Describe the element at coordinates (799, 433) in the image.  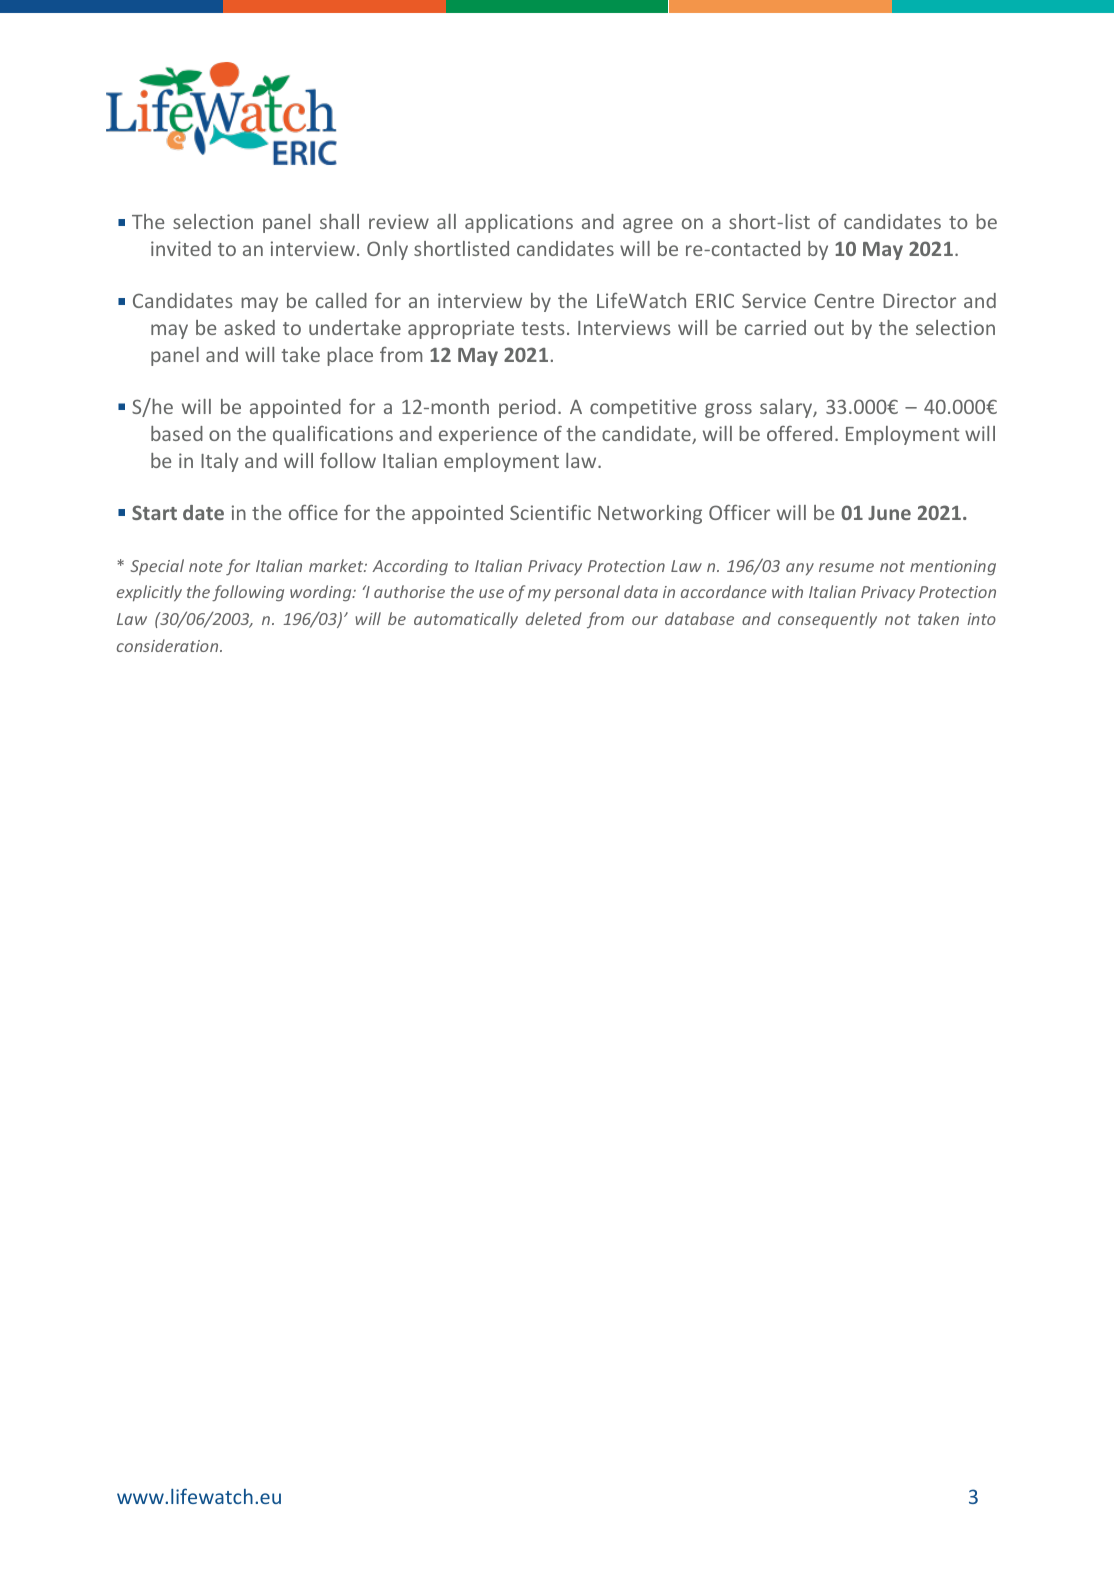
I see `offered` at that location.
